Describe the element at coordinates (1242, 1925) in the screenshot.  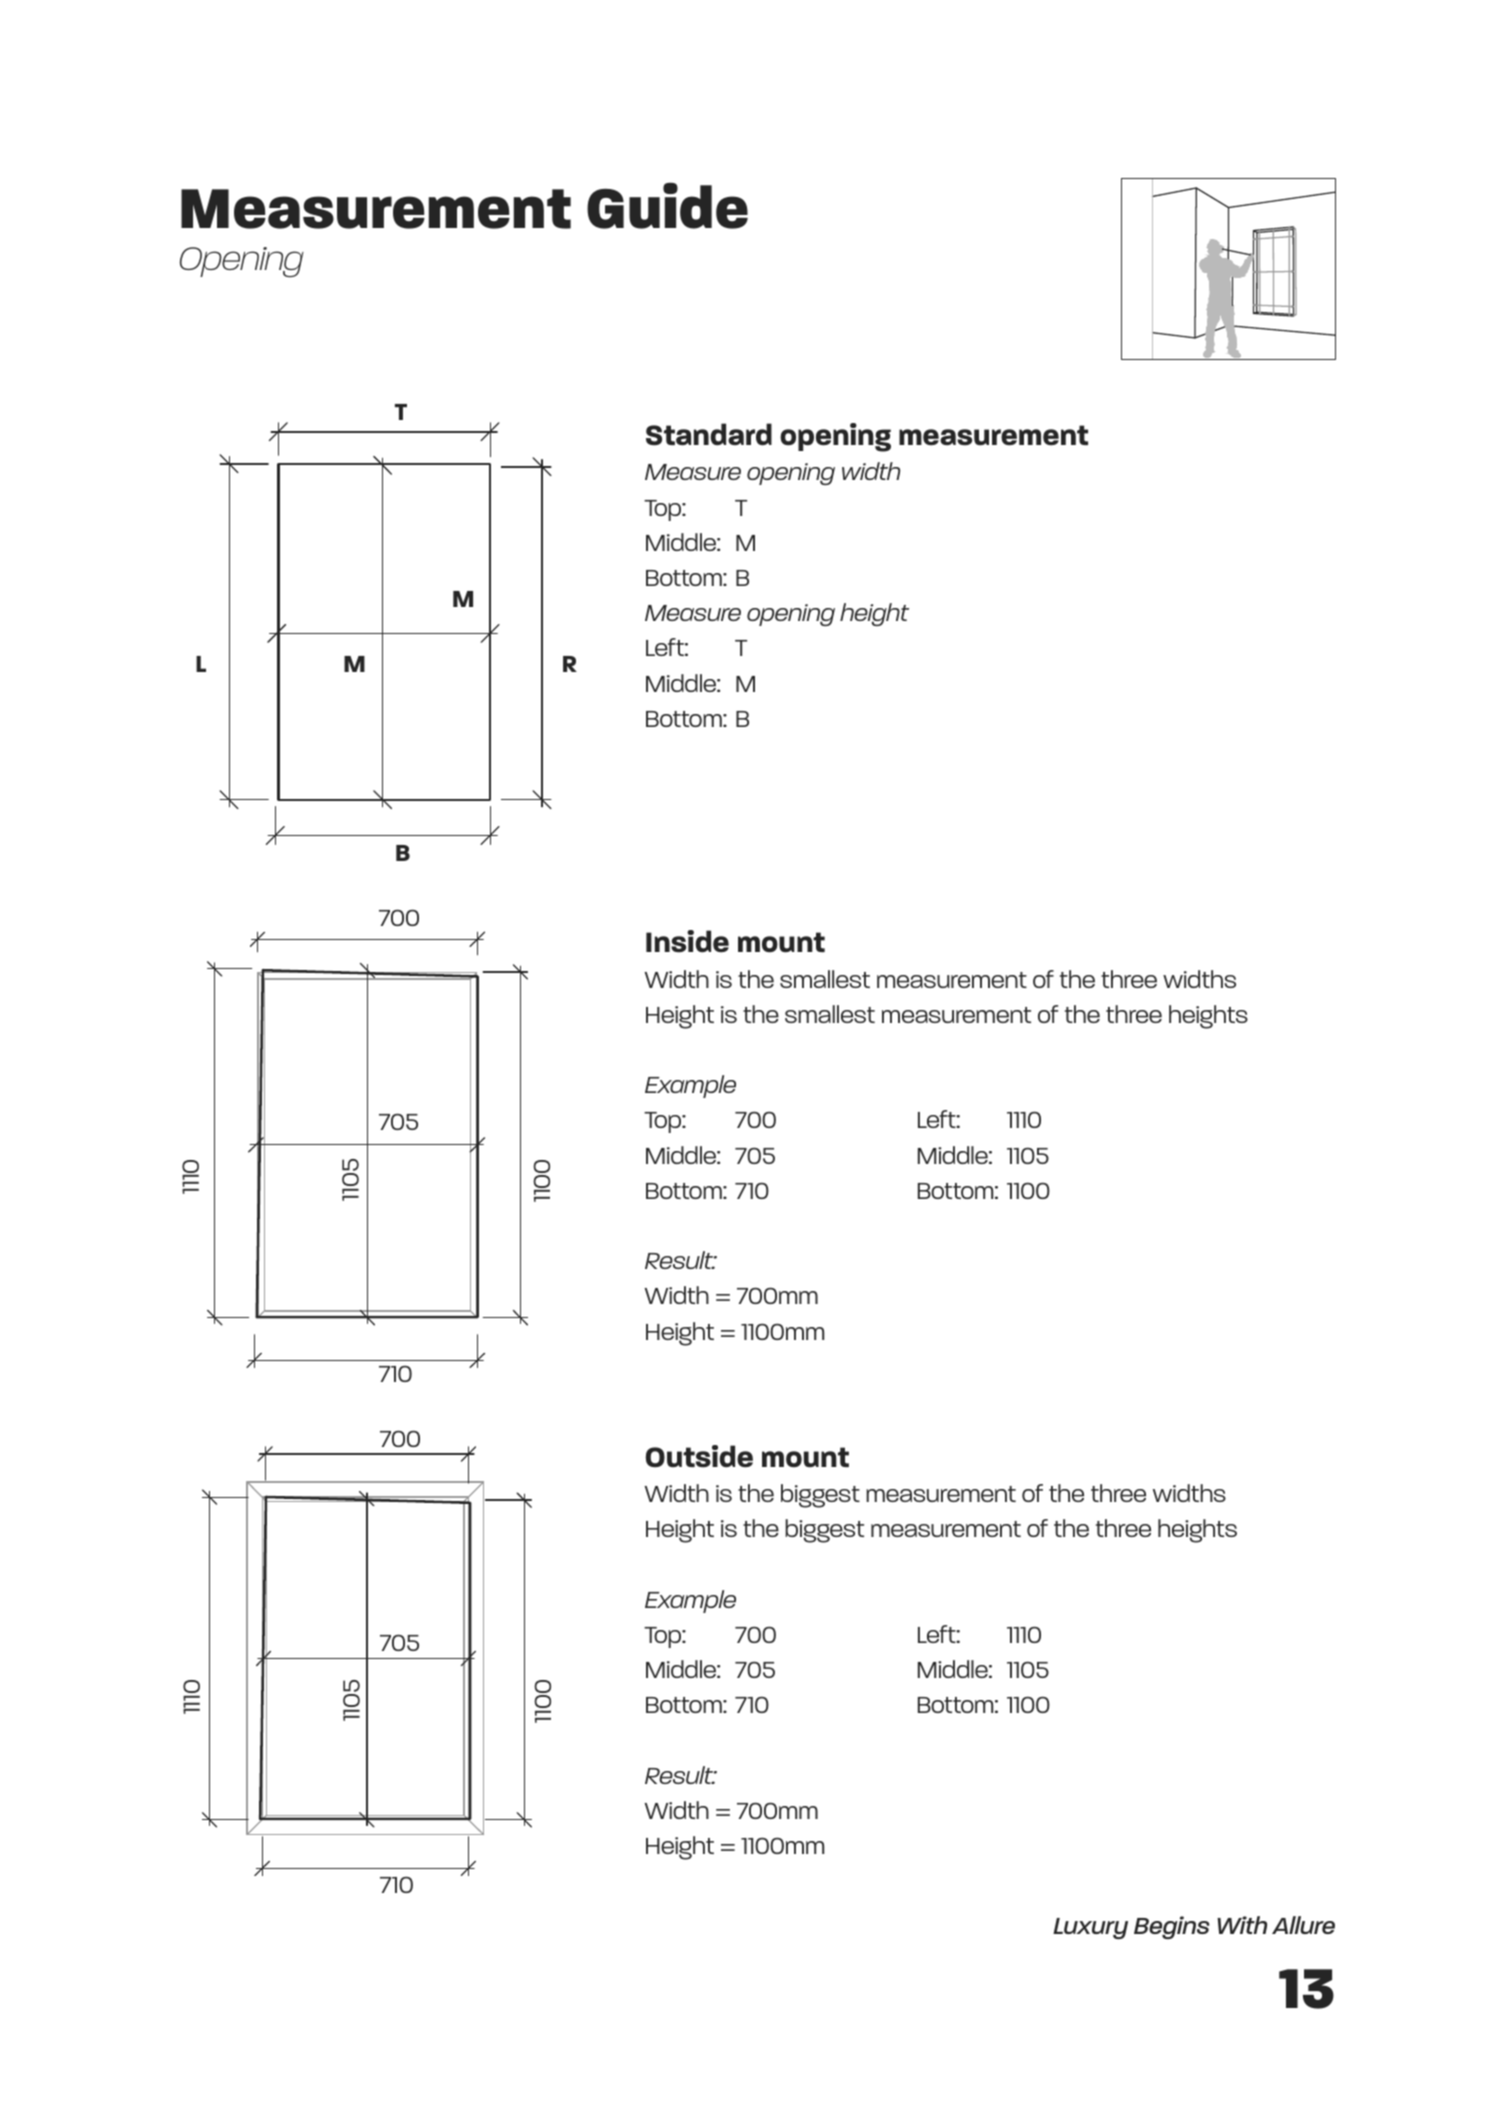
I see `With` at that location.
